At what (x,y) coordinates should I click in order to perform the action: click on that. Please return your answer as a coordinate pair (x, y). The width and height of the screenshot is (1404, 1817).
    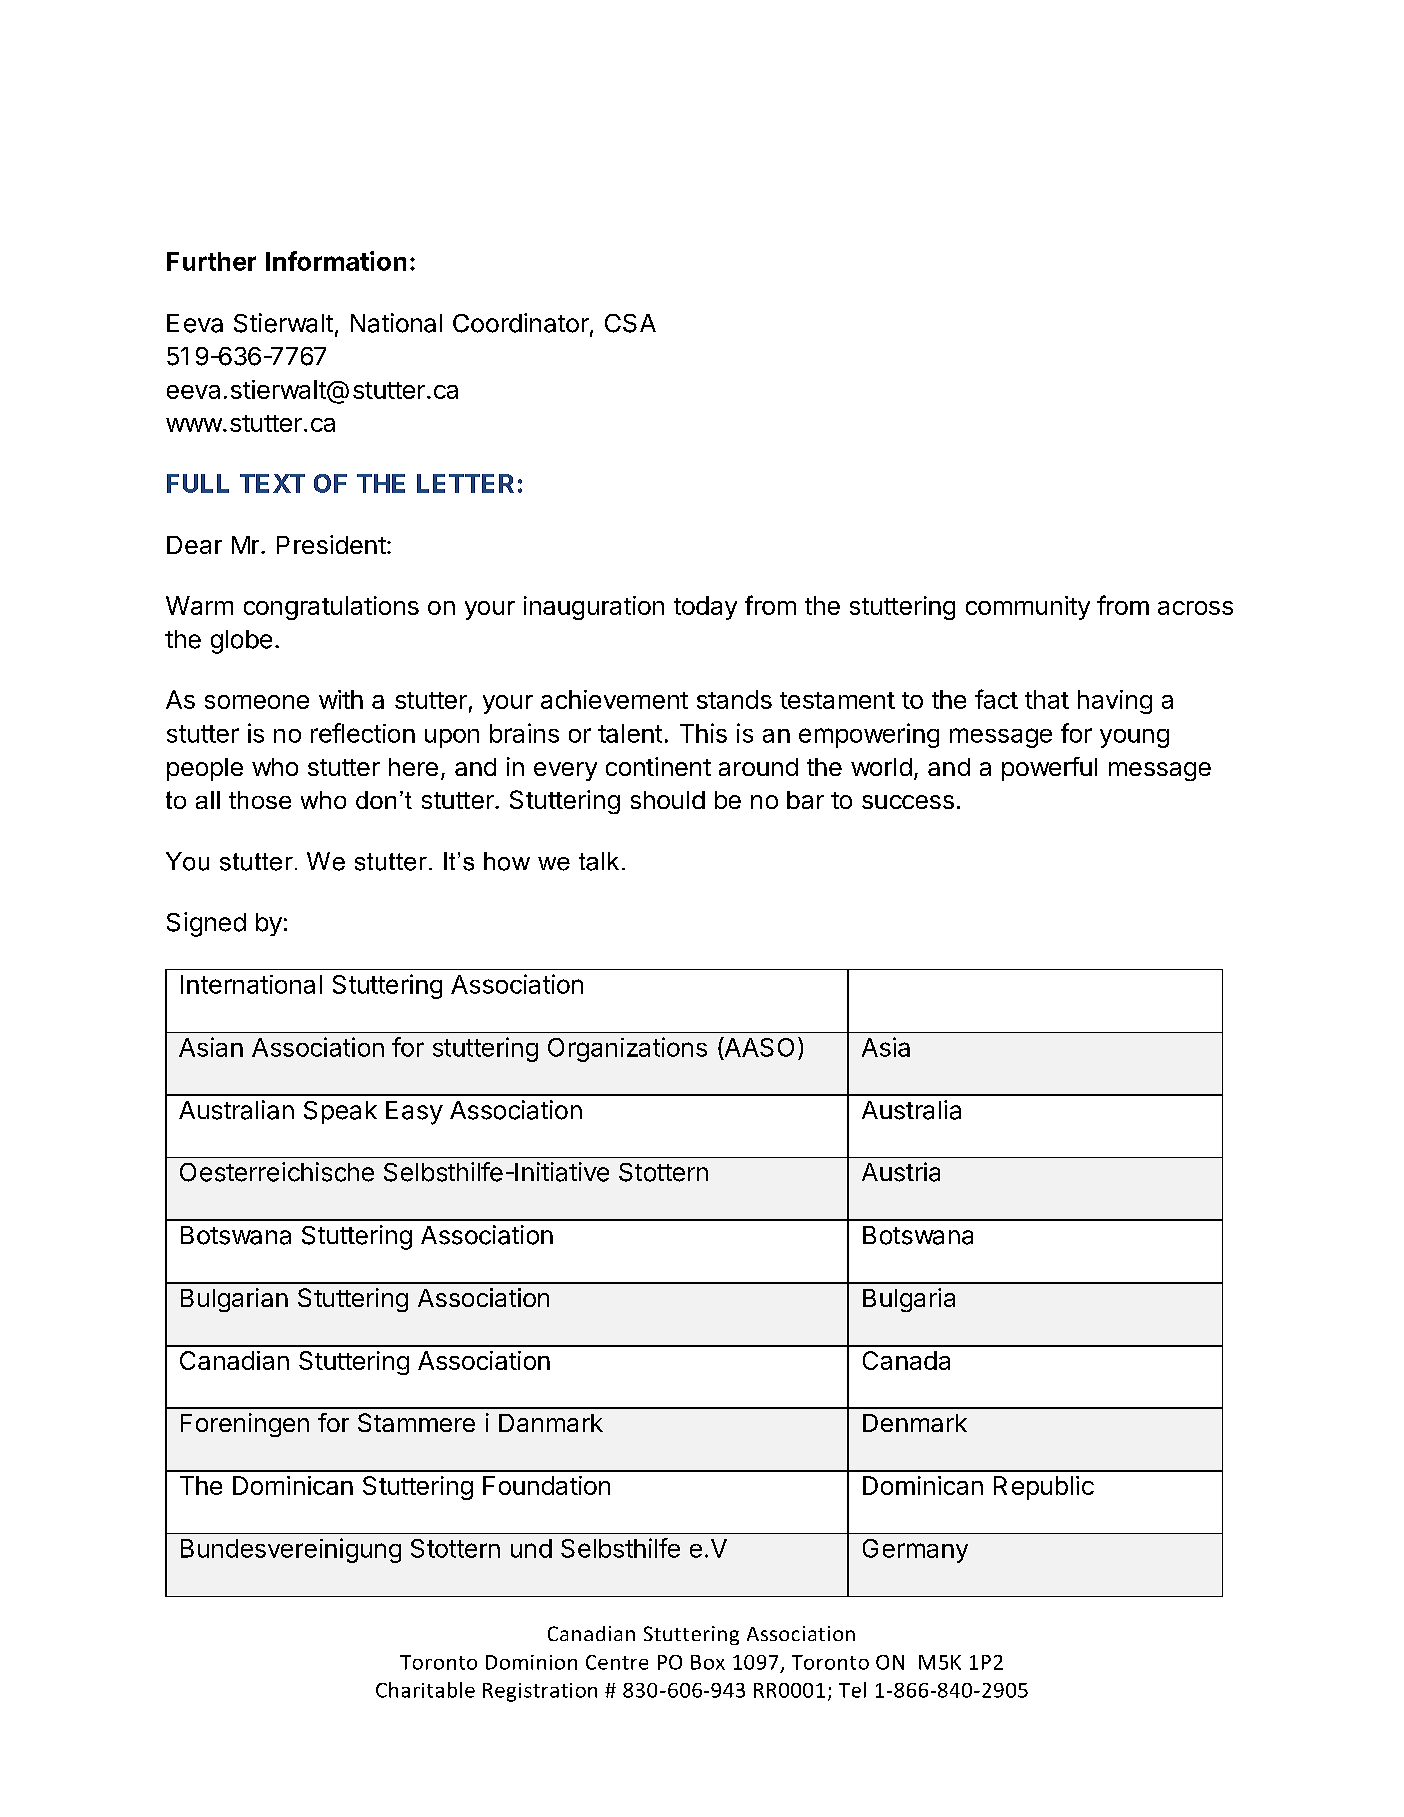
    Looking at the image, I should click on (1047, 699).
